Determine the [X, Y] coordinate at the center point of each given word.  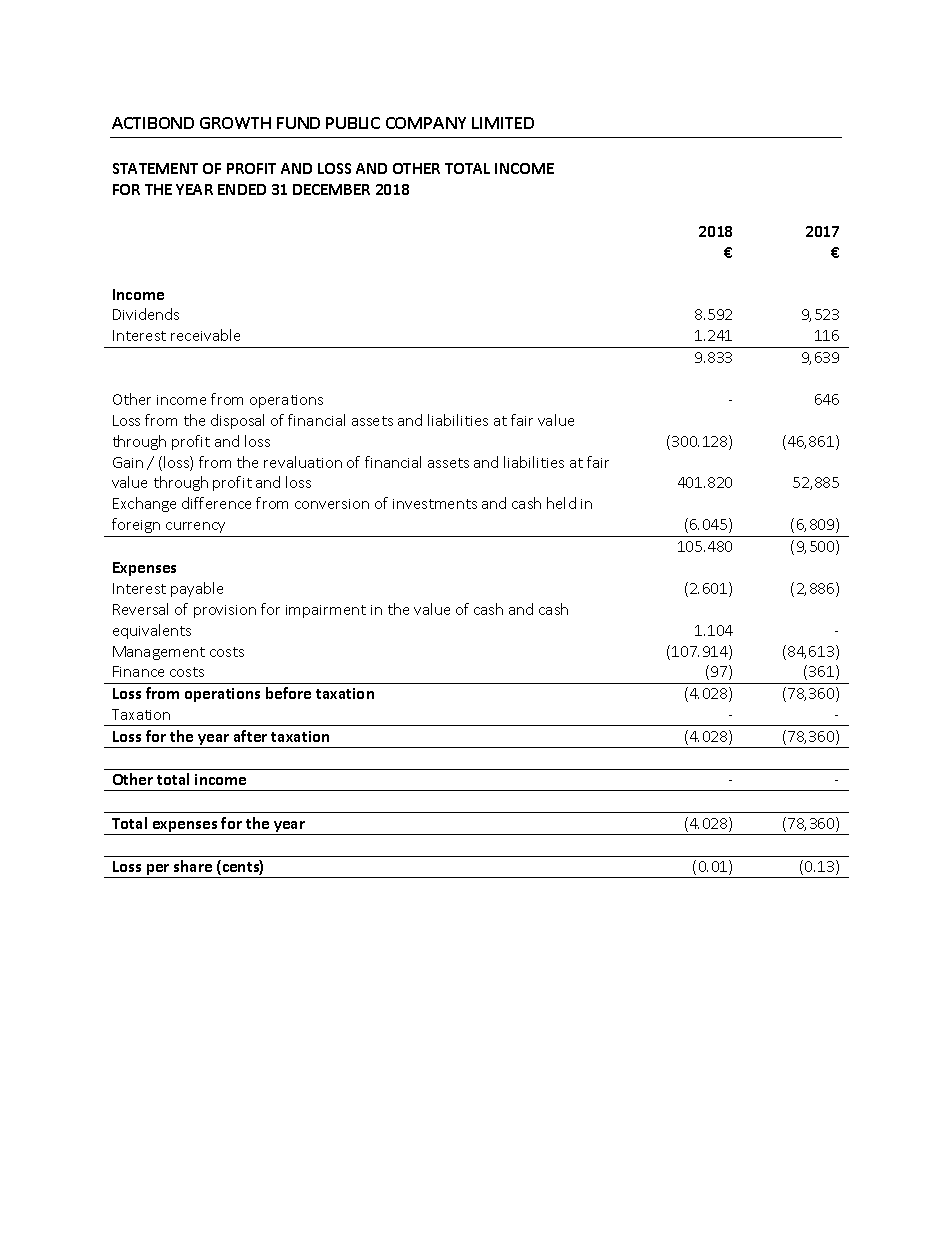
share [193, 866]
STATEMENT [155, 168]
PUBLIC [353, 123]
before [288, 693]
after [250, 736]
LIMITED [503, 123]
